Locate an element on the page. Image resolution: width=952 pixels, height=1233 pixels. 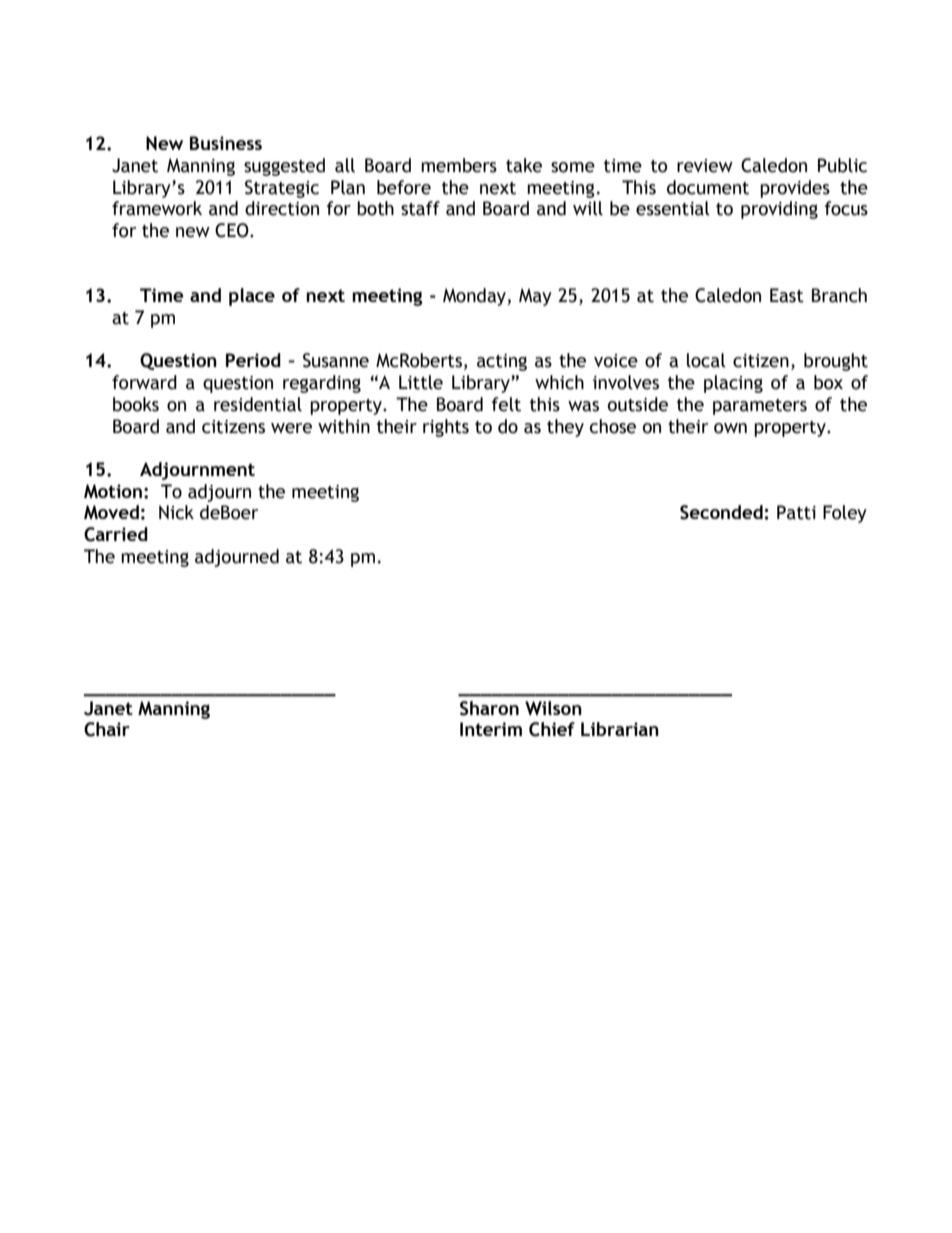
own is located at coordinates (730, 428).
